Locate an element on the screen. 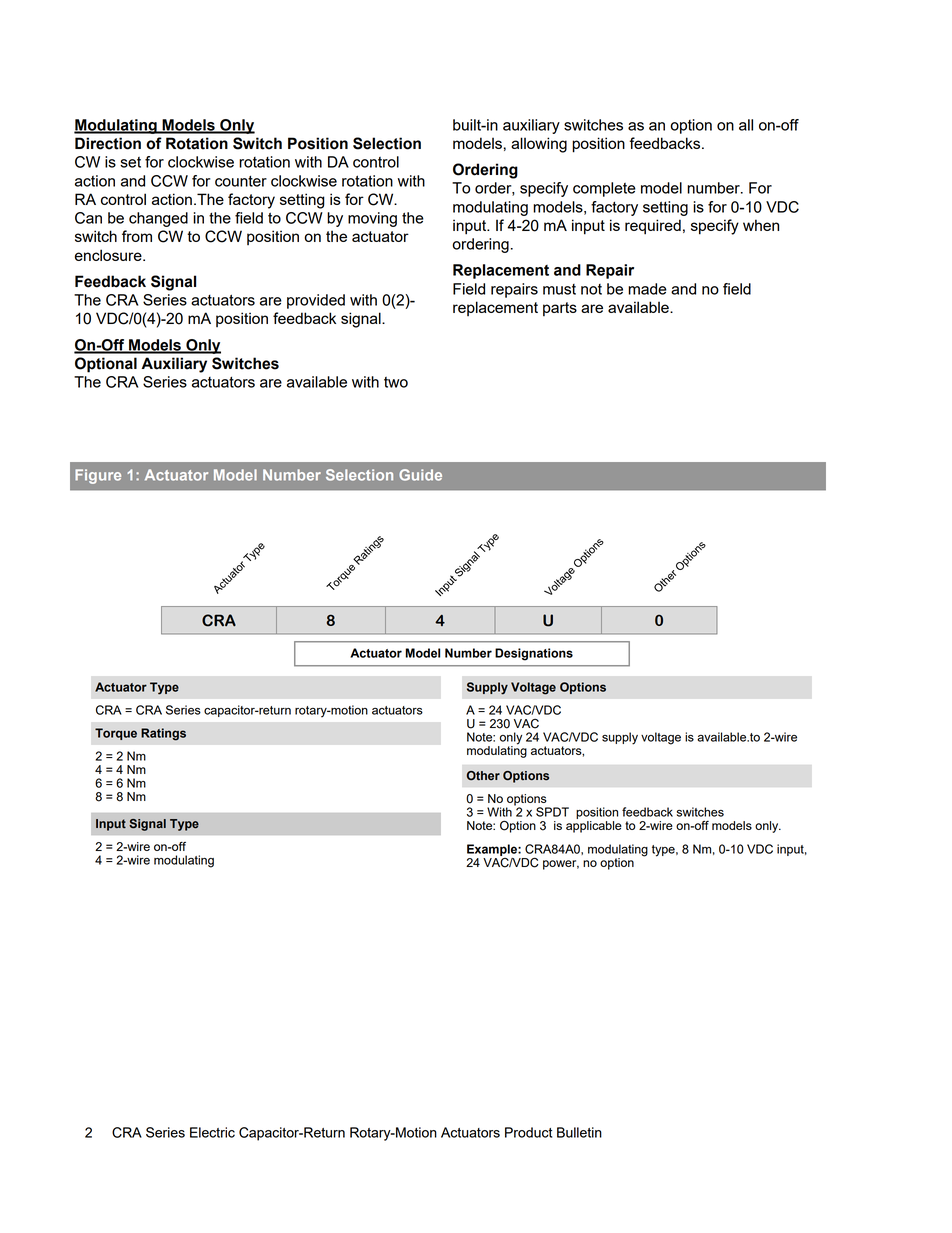 The width and height of the screenshot is (952, 1233). SPDT is located at coordinates (552, 812).
